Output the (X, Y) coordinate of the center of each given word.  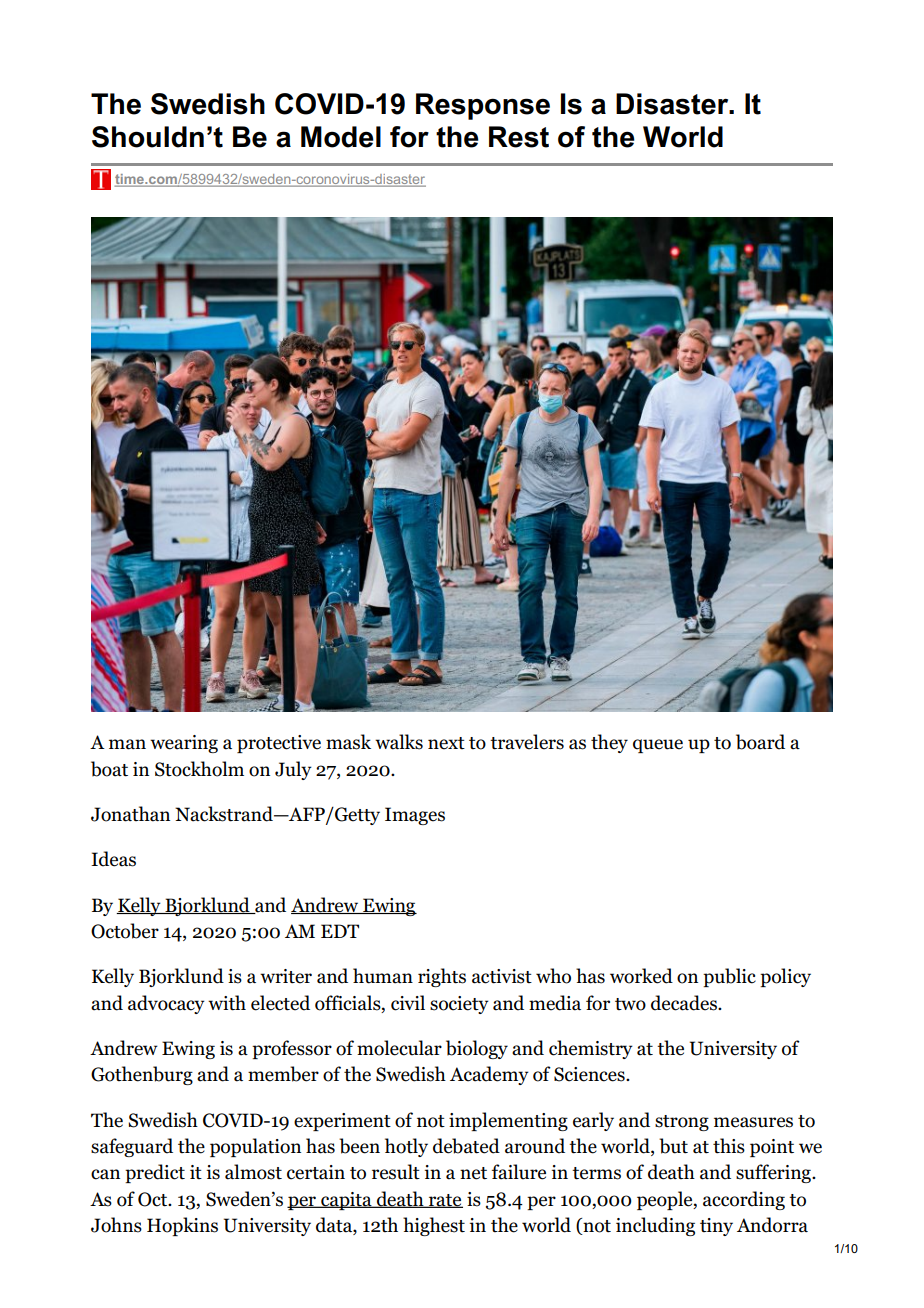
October (125, 931)
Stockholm (199, 769)
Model (341, 137)
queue (658, 746)
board (760, 742)
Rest (519, 137)
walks (399, 742)
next (446, 743)
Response (483, 106)
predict (155, 1173)
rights (442, 977)
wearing (184, 744)
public (729, 977)
